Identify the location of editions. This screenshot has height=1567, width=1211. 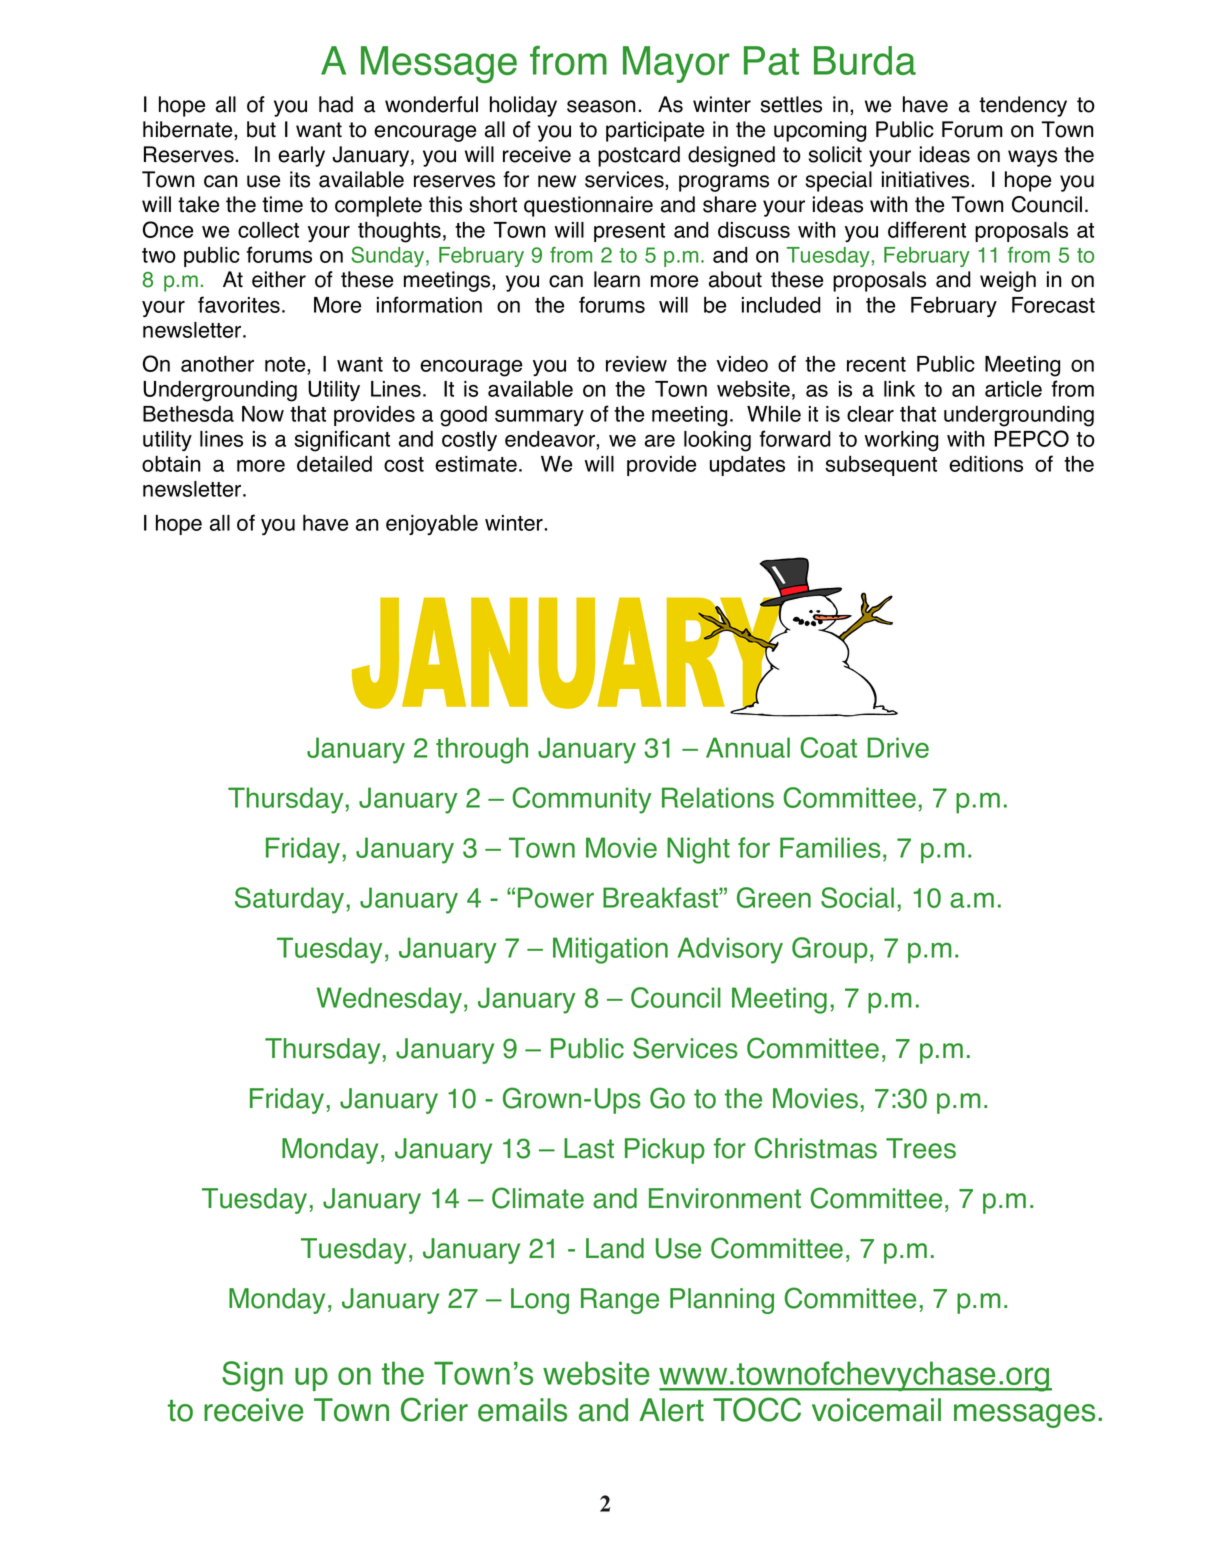
(986, 464).
